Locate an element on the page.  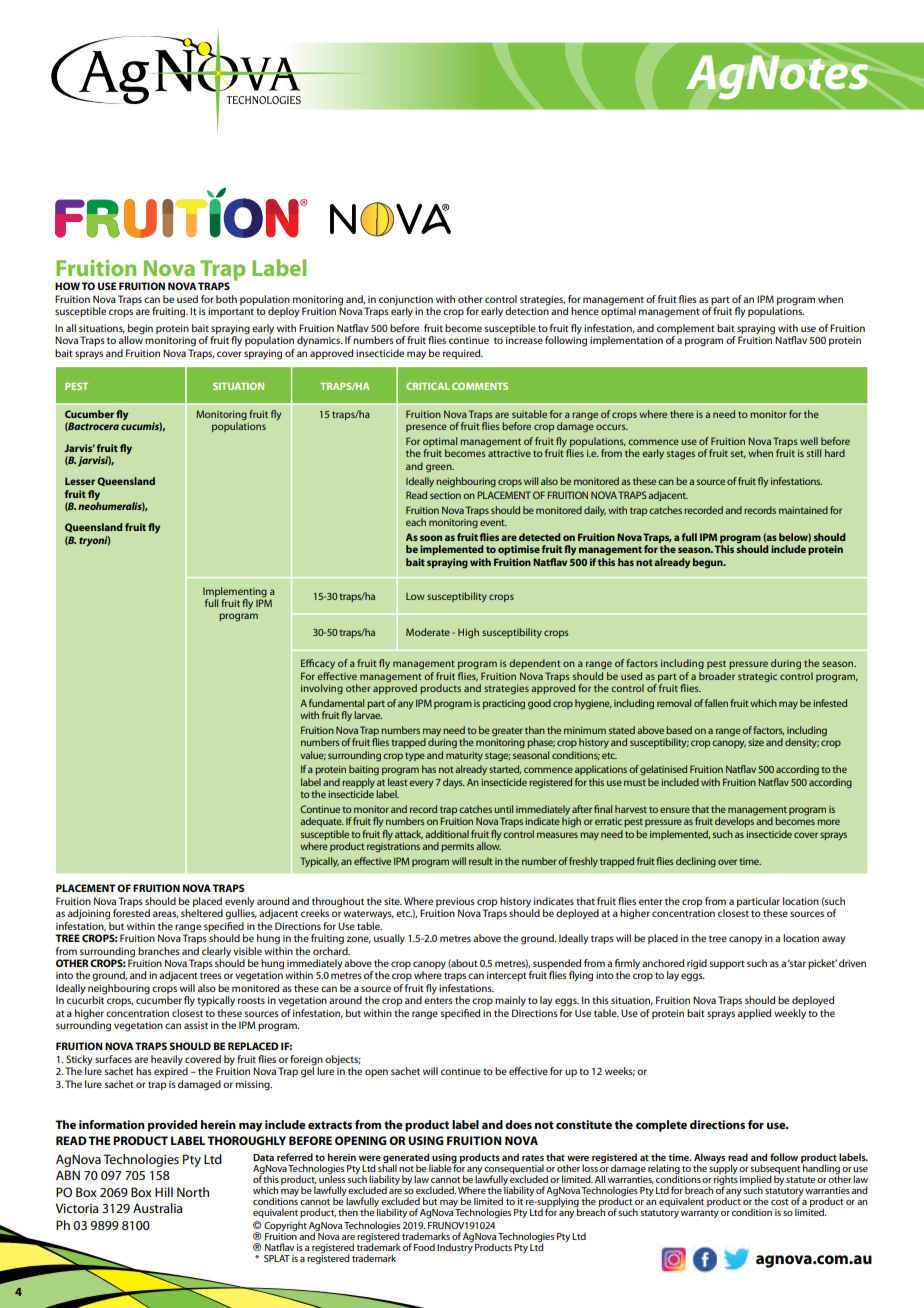
Australia is located at coordinates (158, 1208).
